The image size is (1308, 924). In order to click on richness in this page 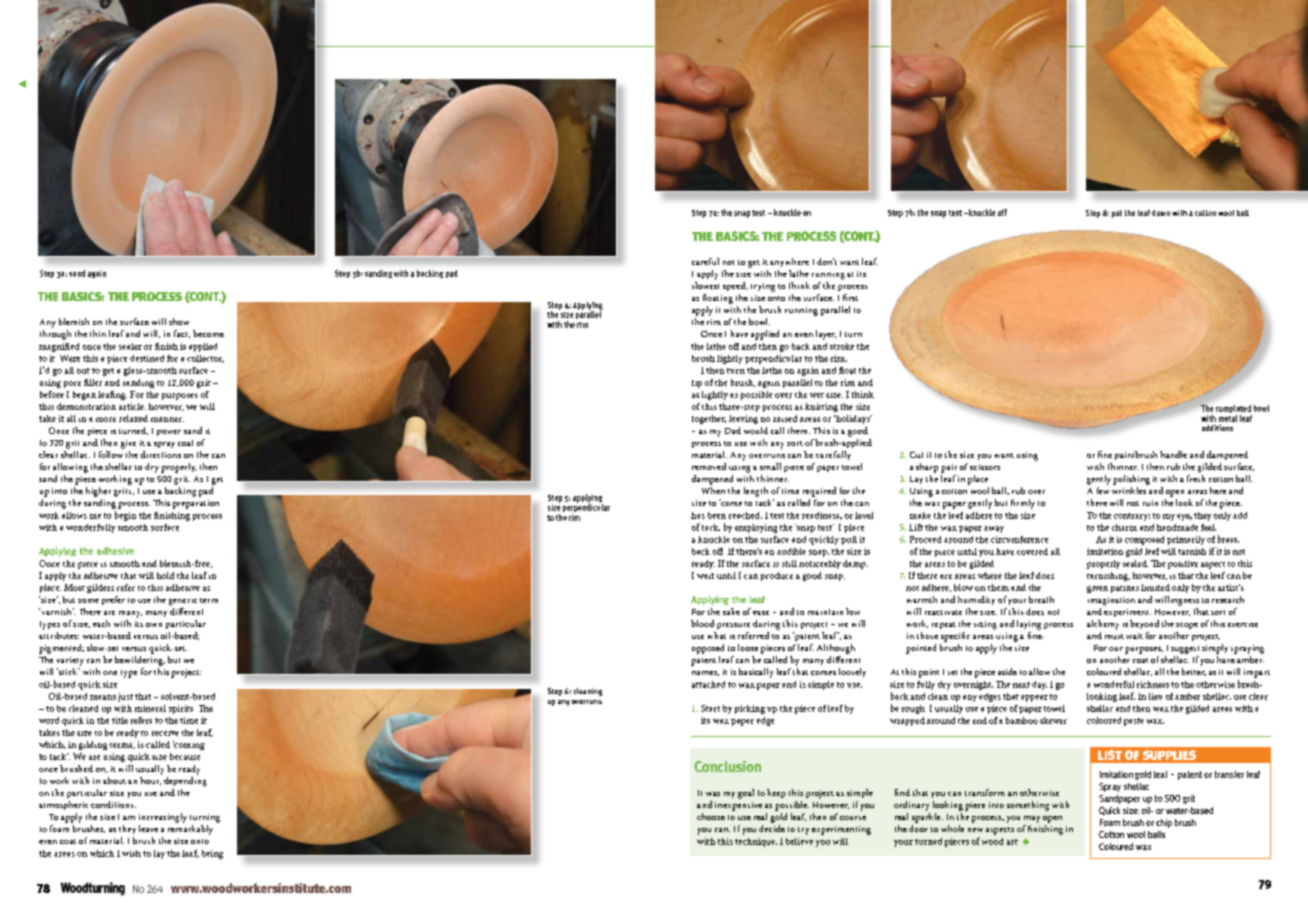, I will do `click(1153, 684)`.
